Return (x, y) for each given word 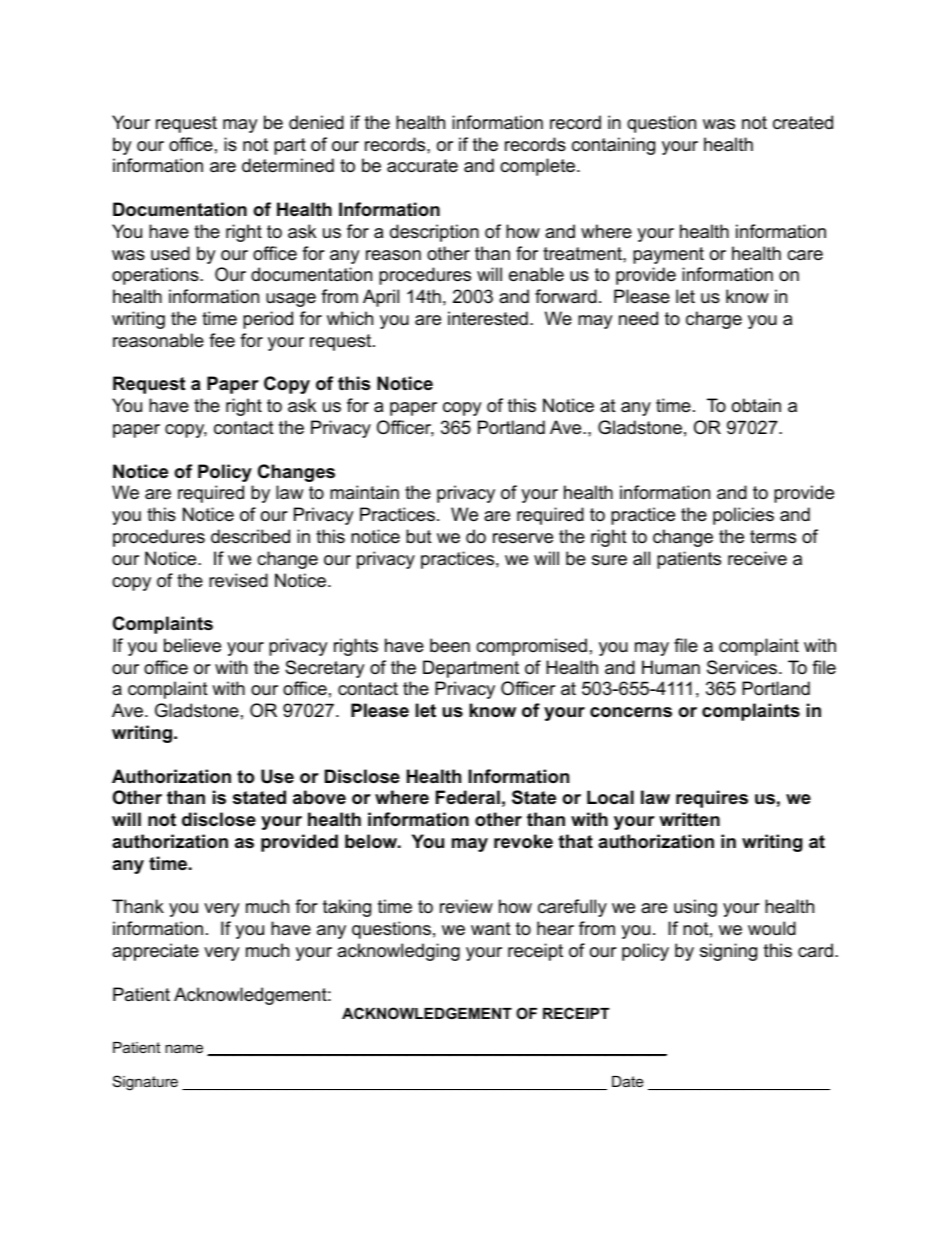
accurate (422, 166)
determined (288, 165)
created (803, 122)
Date (628, 1081)
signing (728, 952)
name (184, 1048)
